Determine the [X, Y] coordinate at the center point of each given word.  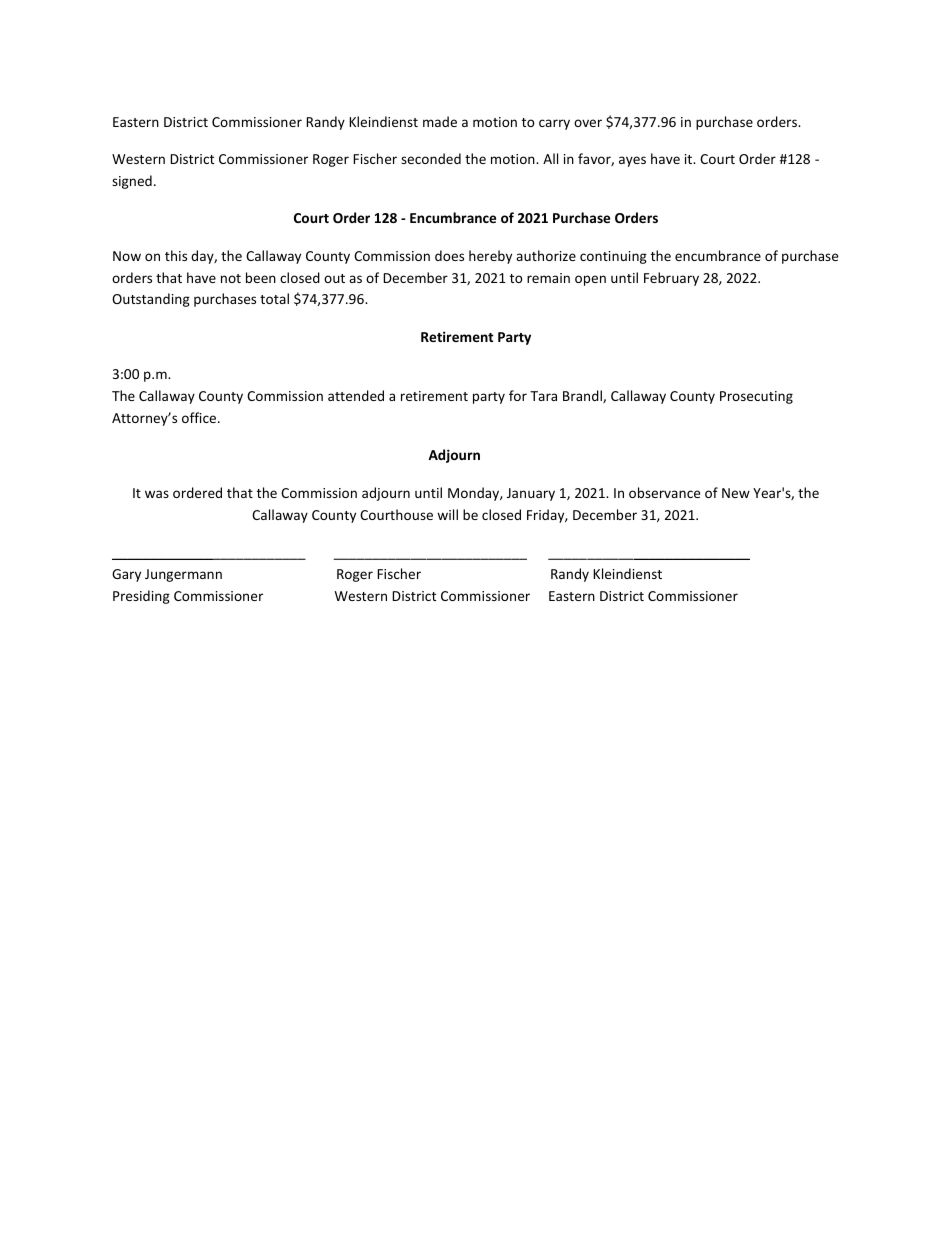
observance [664, 492]
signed [132, 182]
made [440, 121]
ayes [632, 161]
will [447, 514]
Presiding [141, 597]
